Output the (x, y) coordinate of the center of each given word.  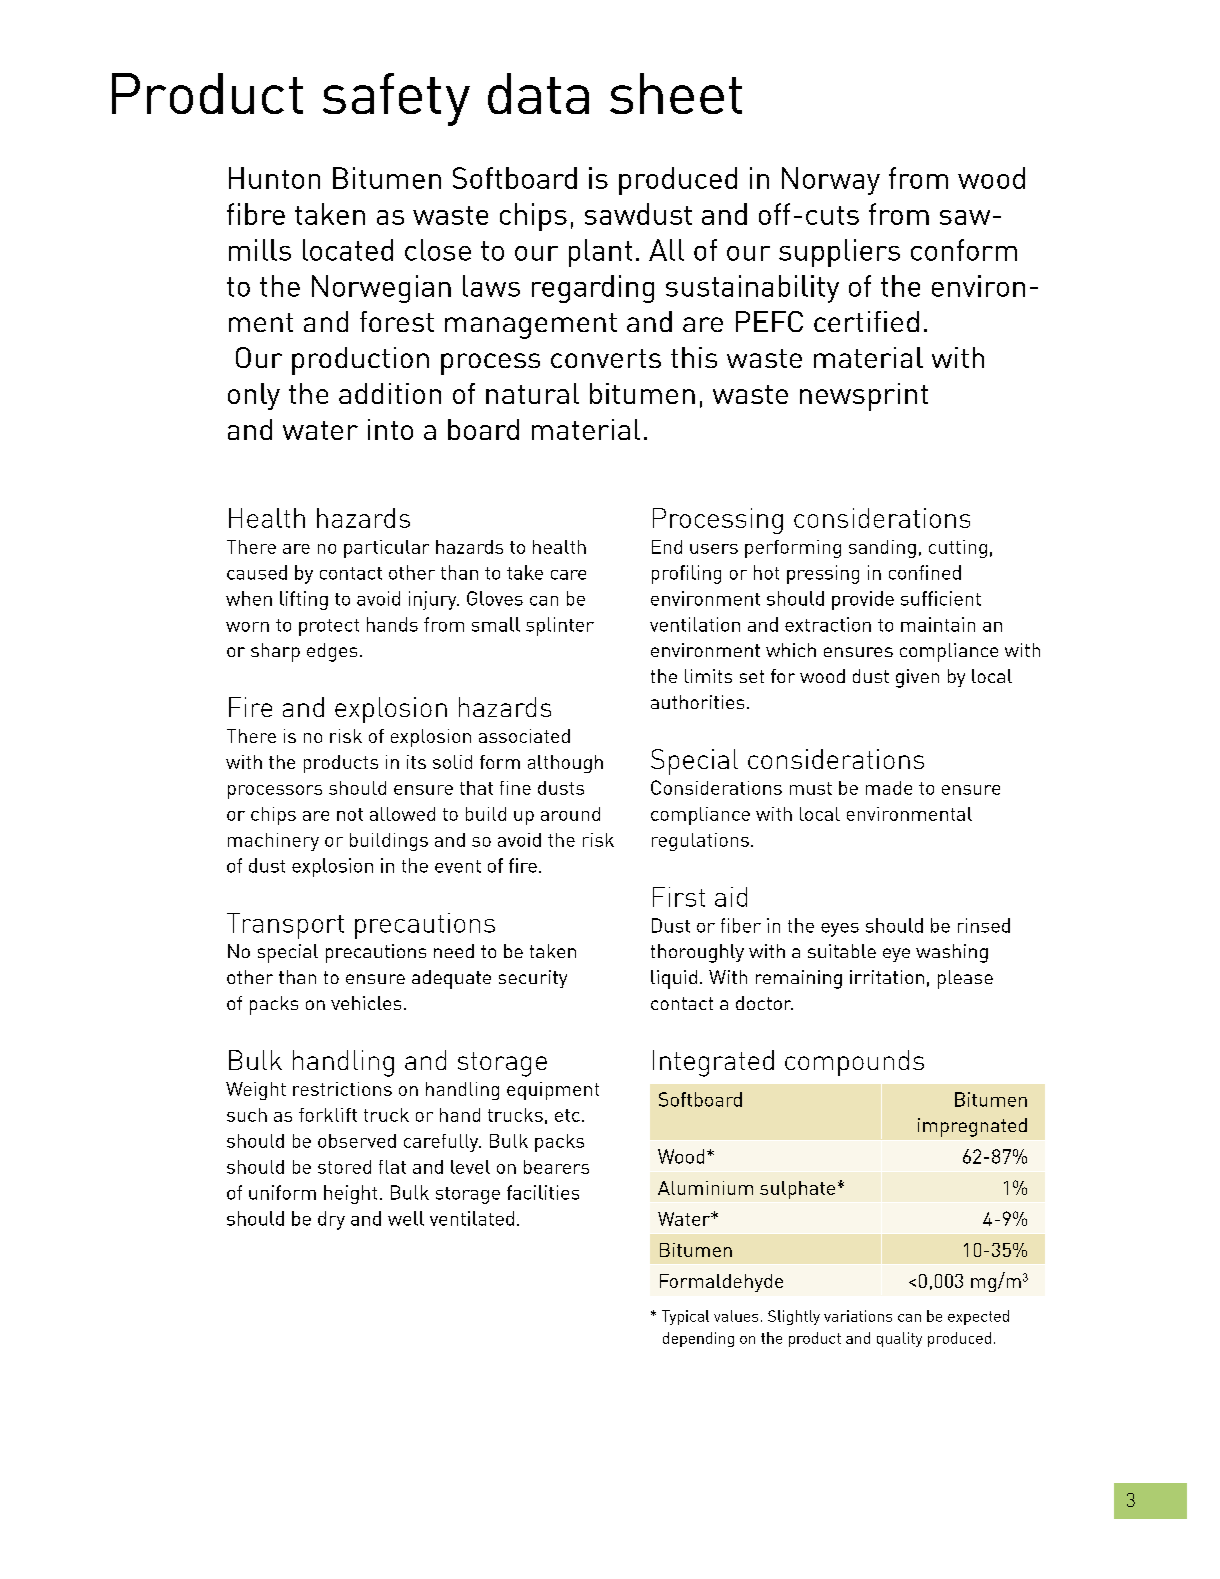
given (917, 678)
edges (332, 652)
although (565, 764)
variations (858, 1316)
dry (331, 1220)
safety (396, 99)
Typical (685, 1317)
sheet (676, 93)
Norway (831, 181)
